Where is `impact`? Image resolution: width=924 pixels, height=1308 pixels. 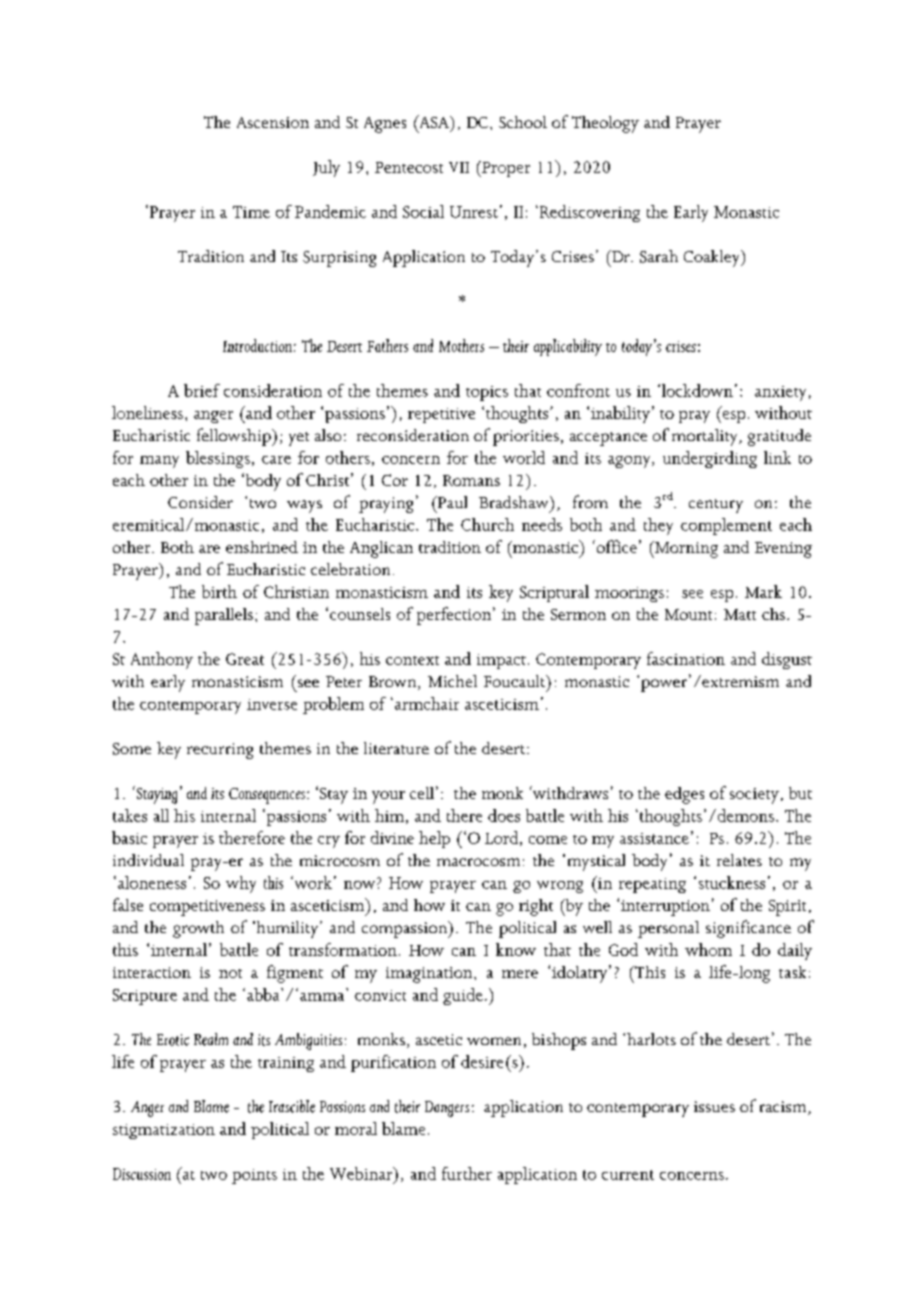 impact is located at coordinates (501, 661).
